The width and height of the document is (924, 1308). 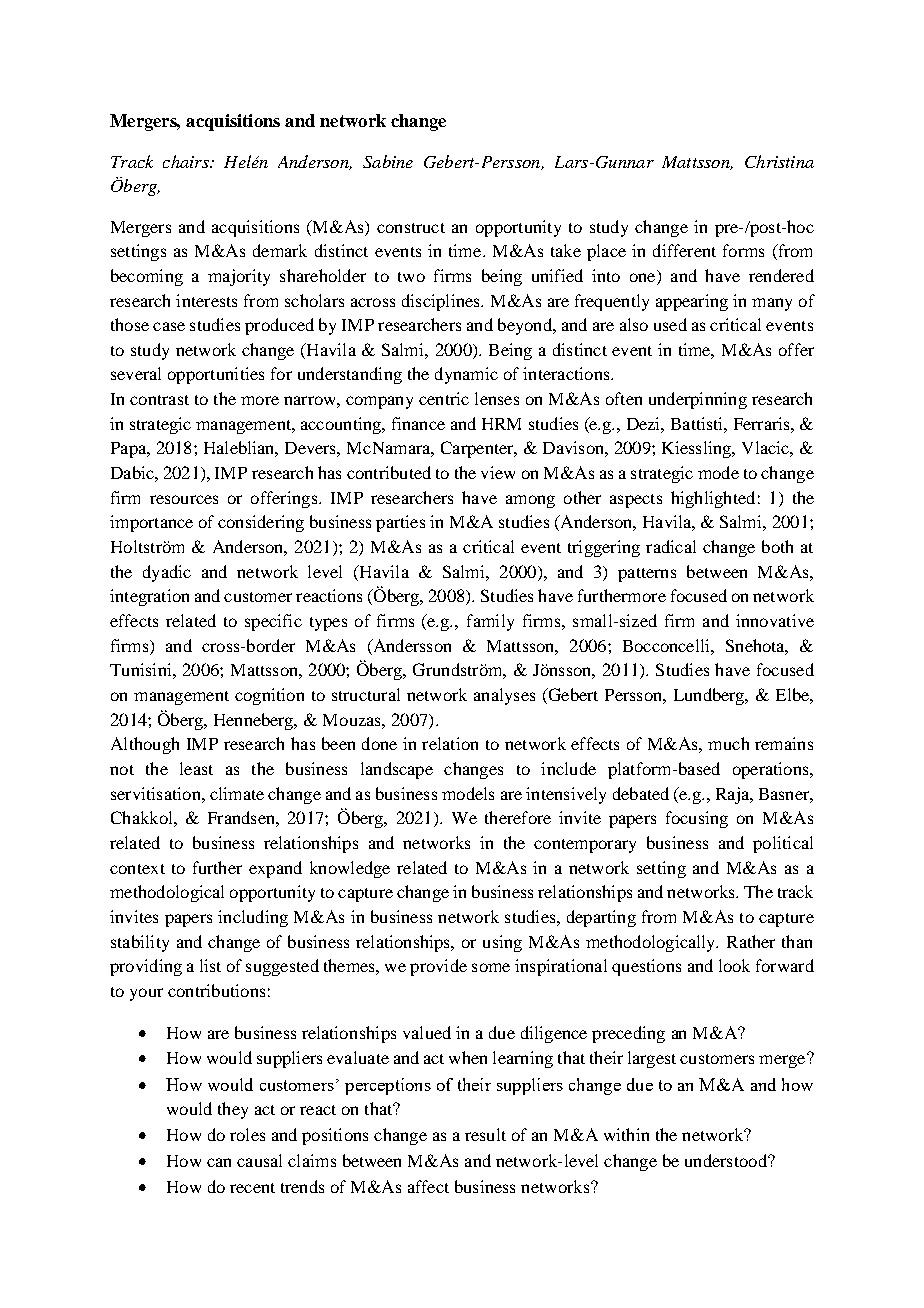 What do you see at coordinates (219, 1162) in the document?
I see `can` at bounding box center [219, 1162].
